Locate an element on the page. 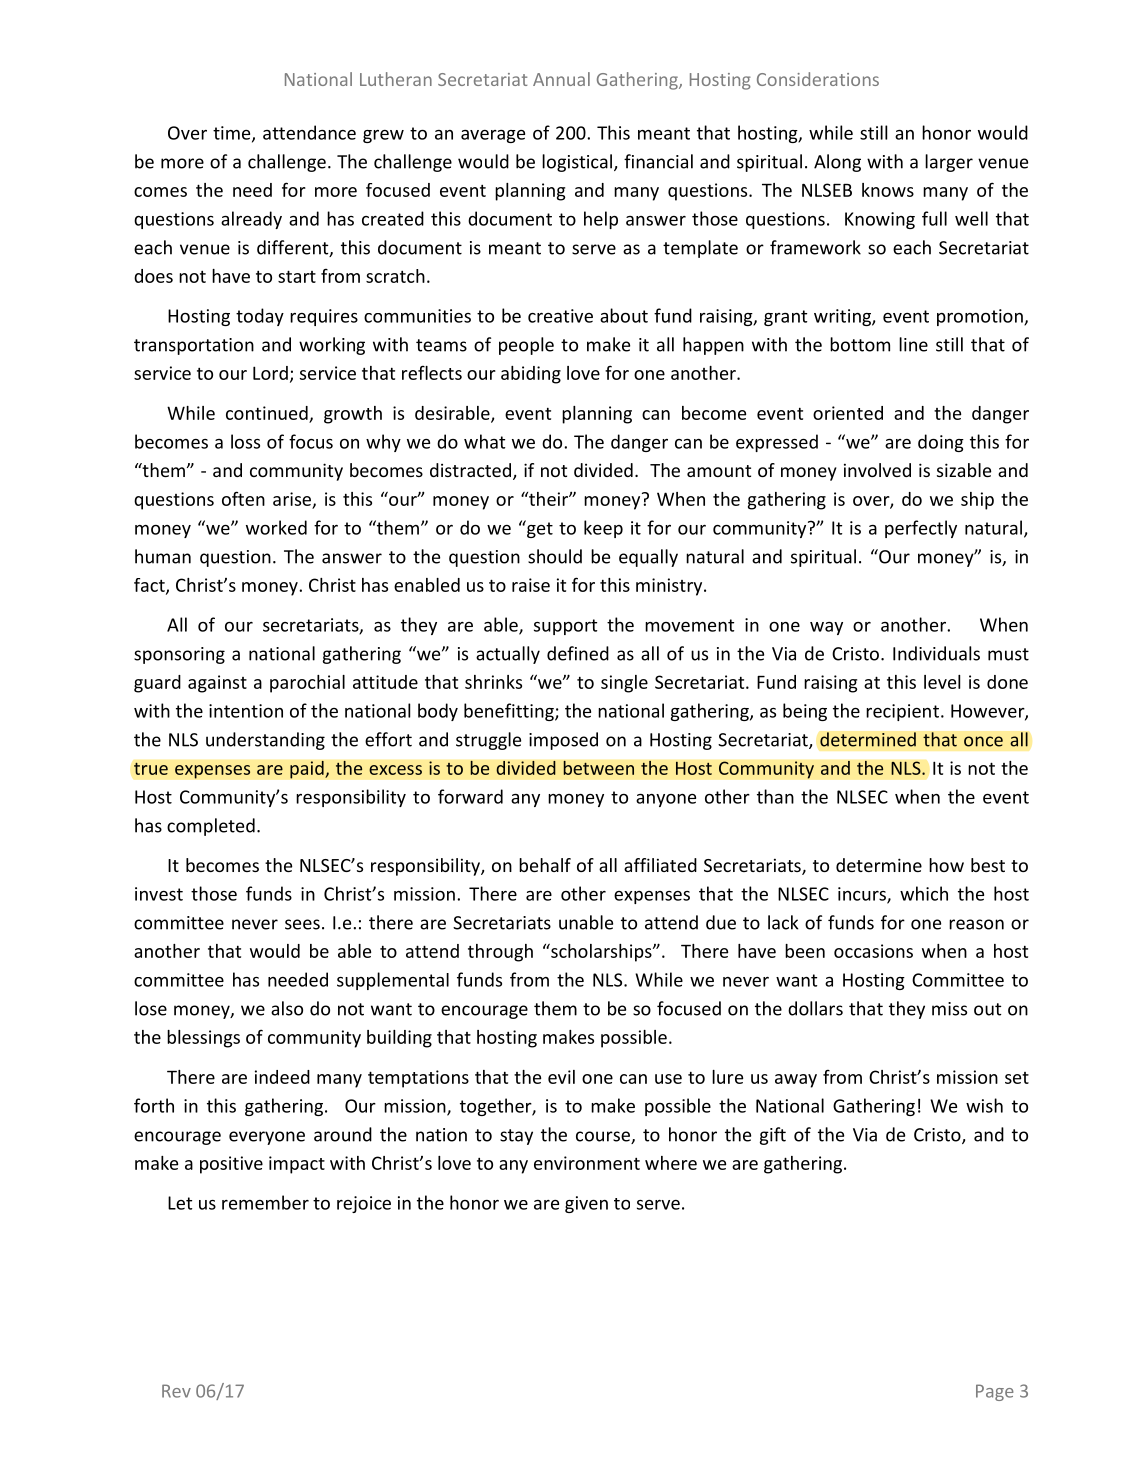 This image has width=1136, height=1470. doing is located at coordinates (941, 443).
